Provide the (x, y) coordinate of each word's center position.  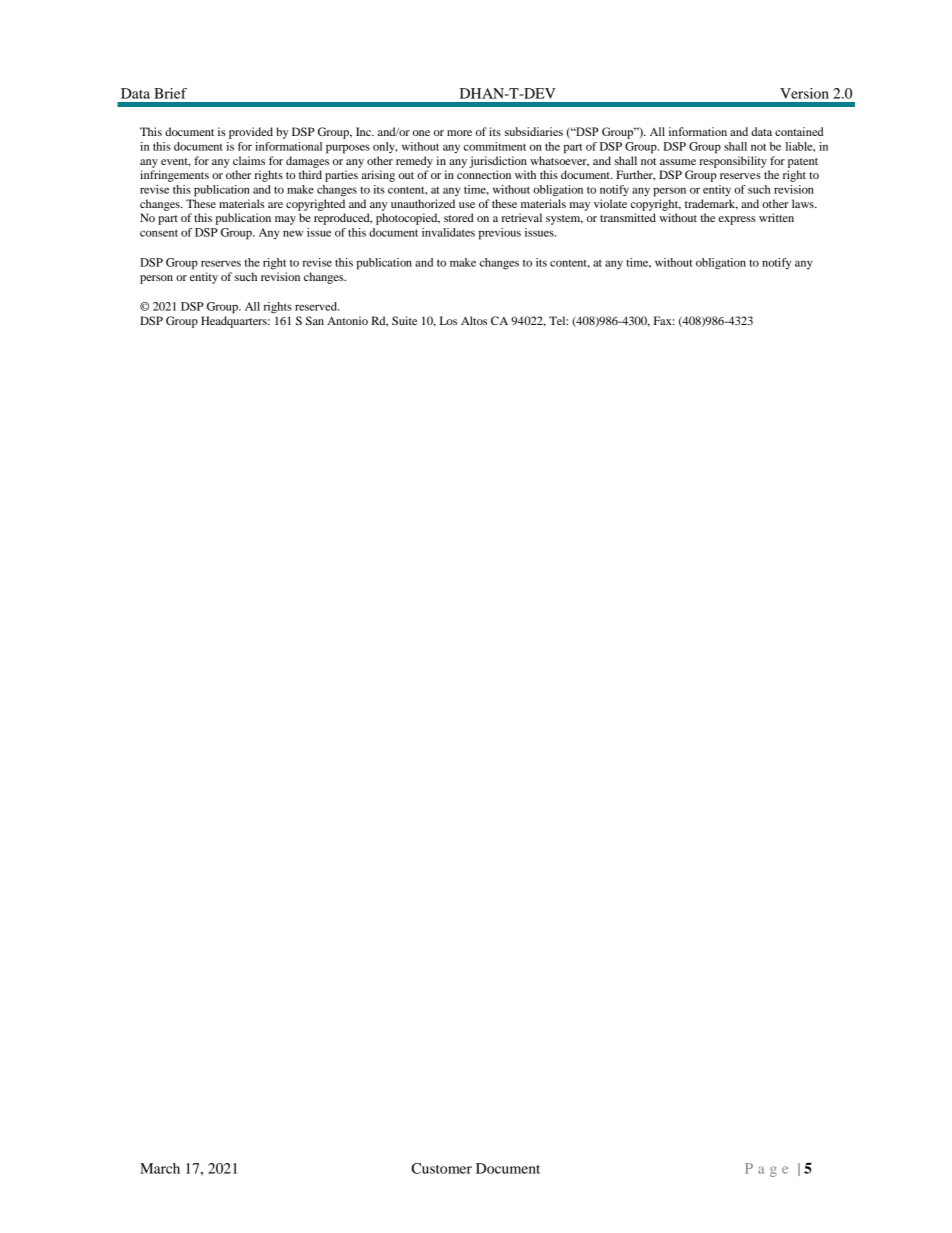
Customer (441, 1168)
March (160, 1168)
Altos (474, 320)
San (315, 320)
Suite (404, 320)
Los (448, 320)
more (459, 133)
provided (251, 133)
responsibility (733, 162)
